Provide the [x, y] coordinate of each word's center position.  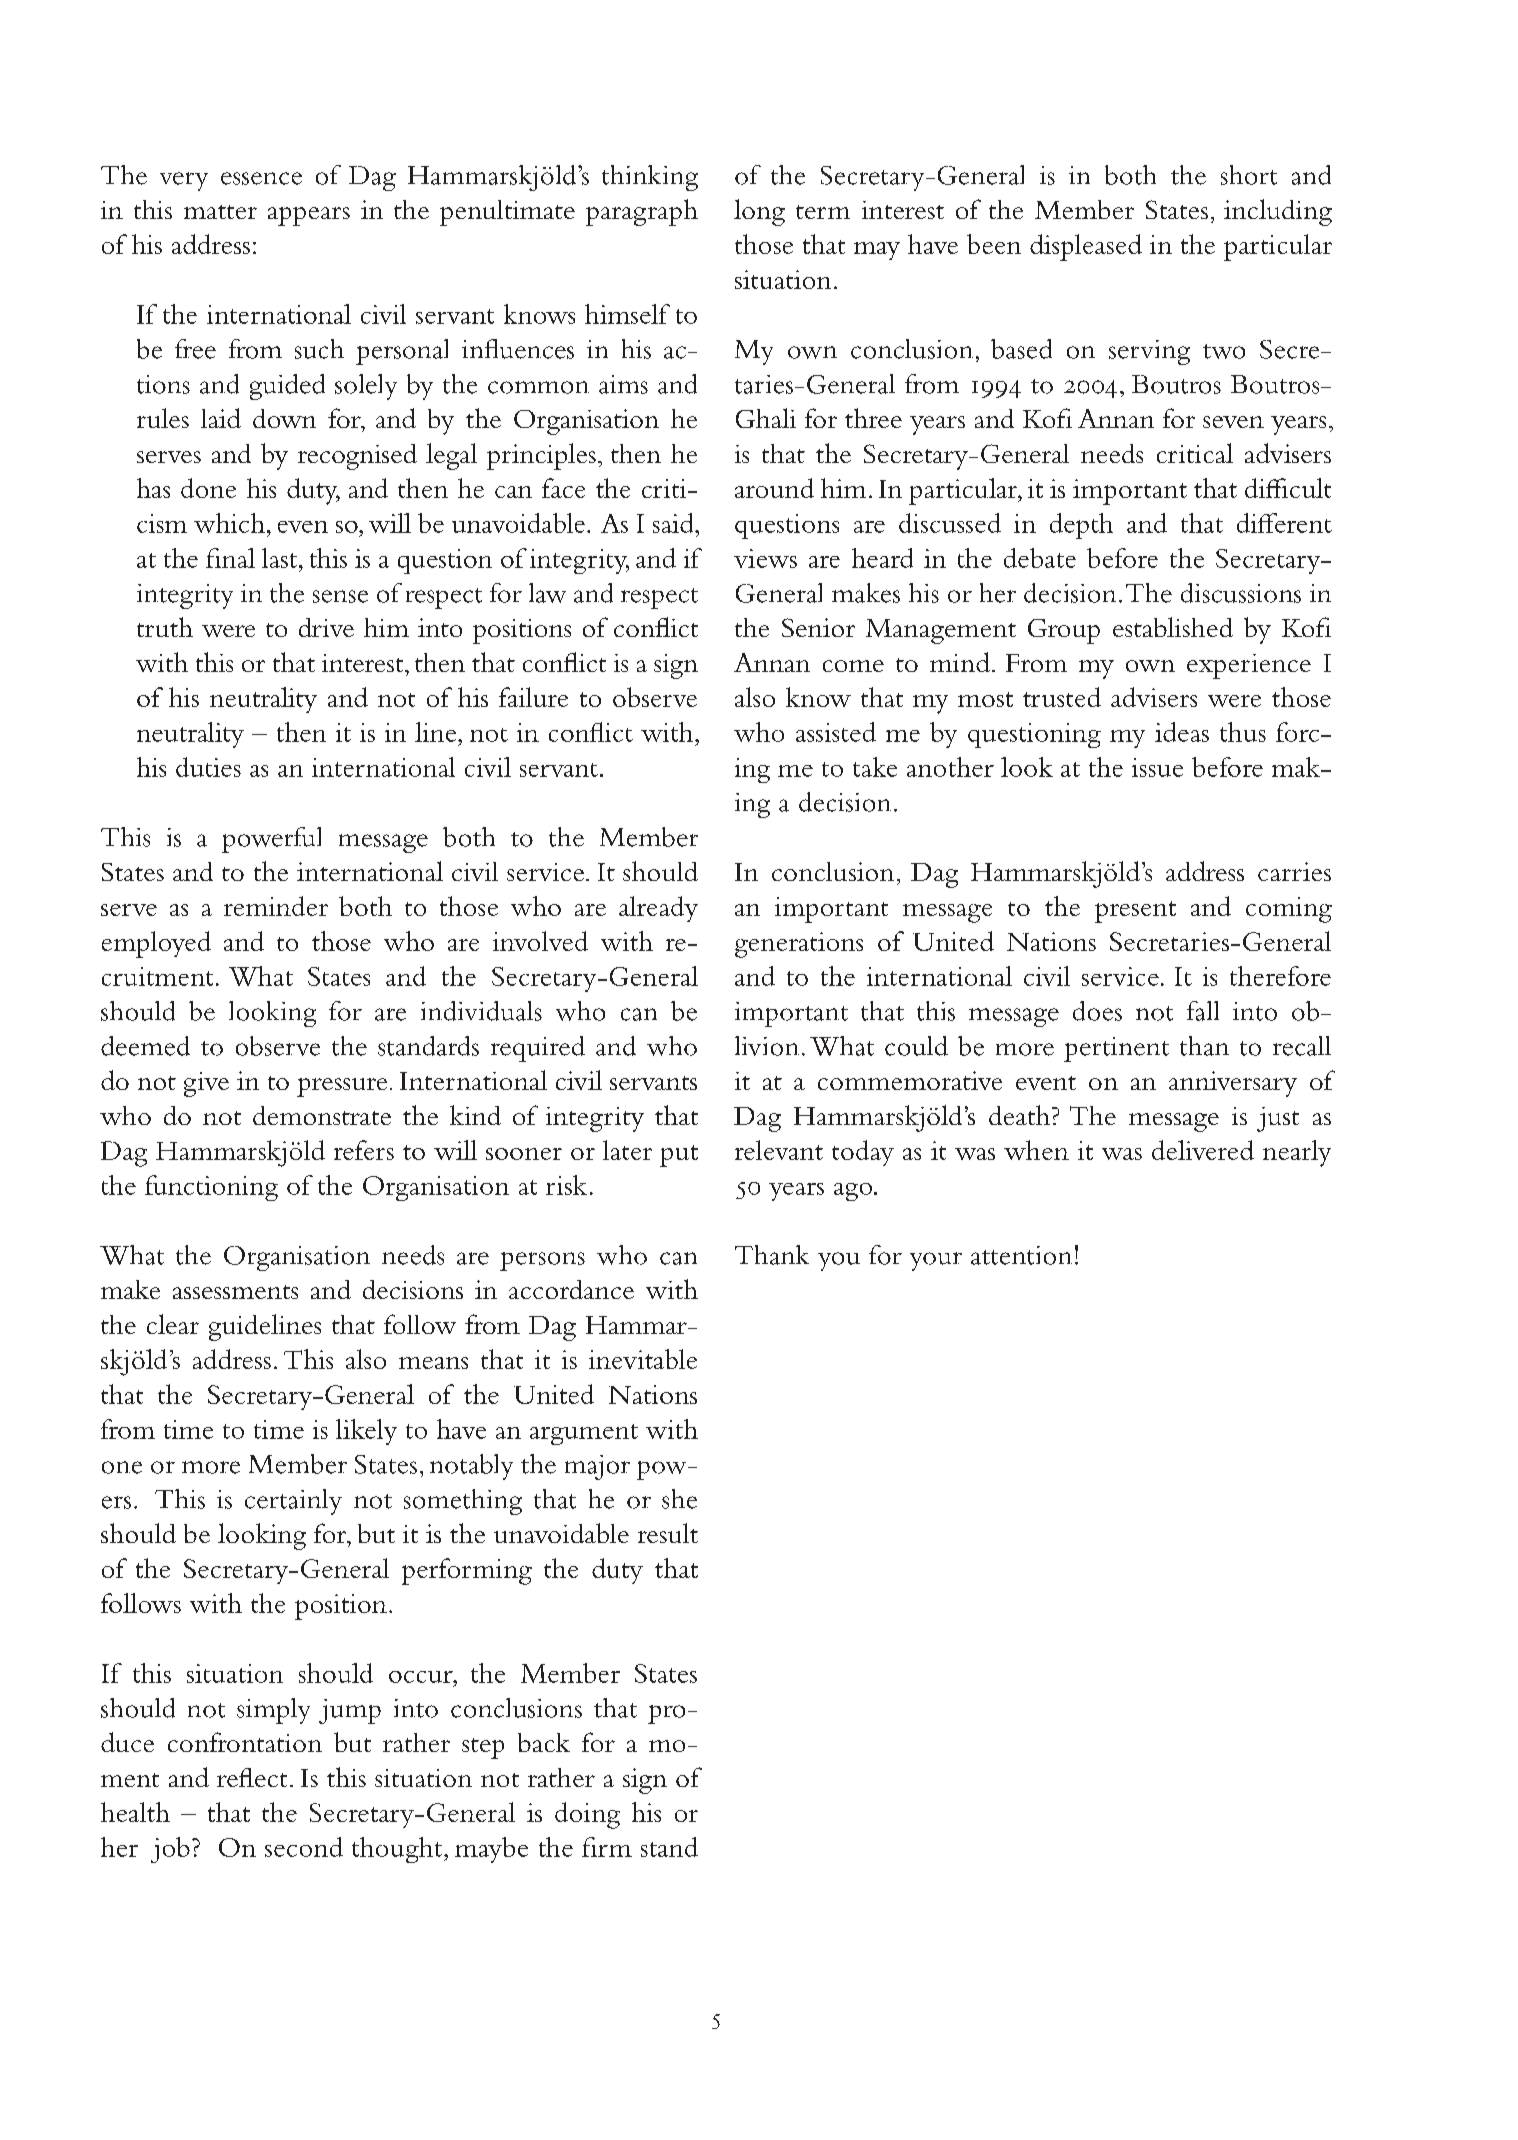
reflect [252, 1777]
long [759, 212]
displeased [1086, 247]
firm [607, 1847]
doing [587, 1815]
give [206, 1084]
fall [1203, 1011]
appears [309, 216]
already [658, 909]
